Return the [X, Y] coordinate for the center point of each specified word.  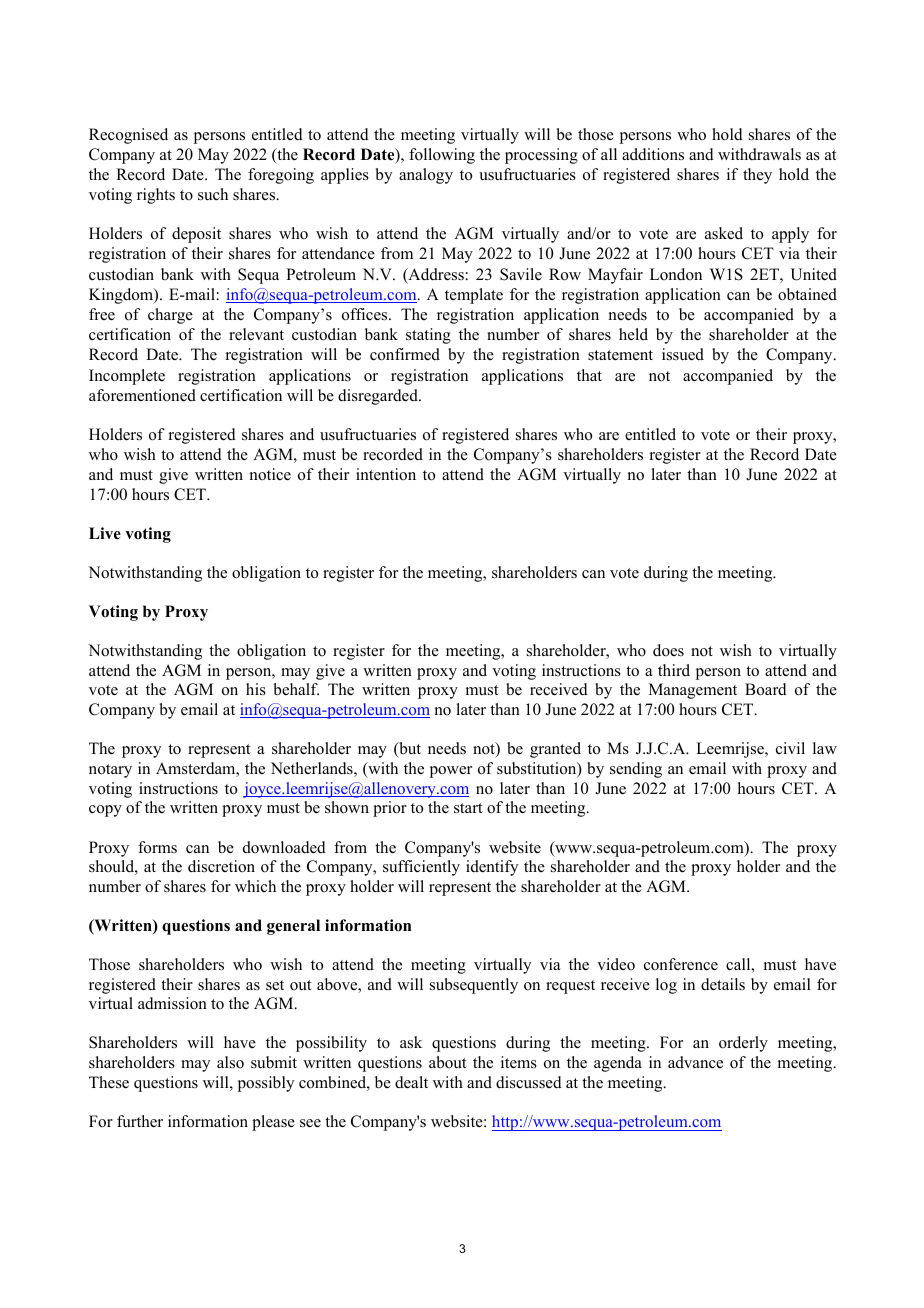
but [409, 749]
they [757, 176]
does [668, 650]
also [230, 1062]
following [442, 156]
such [213, 194]
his [256, 689]
